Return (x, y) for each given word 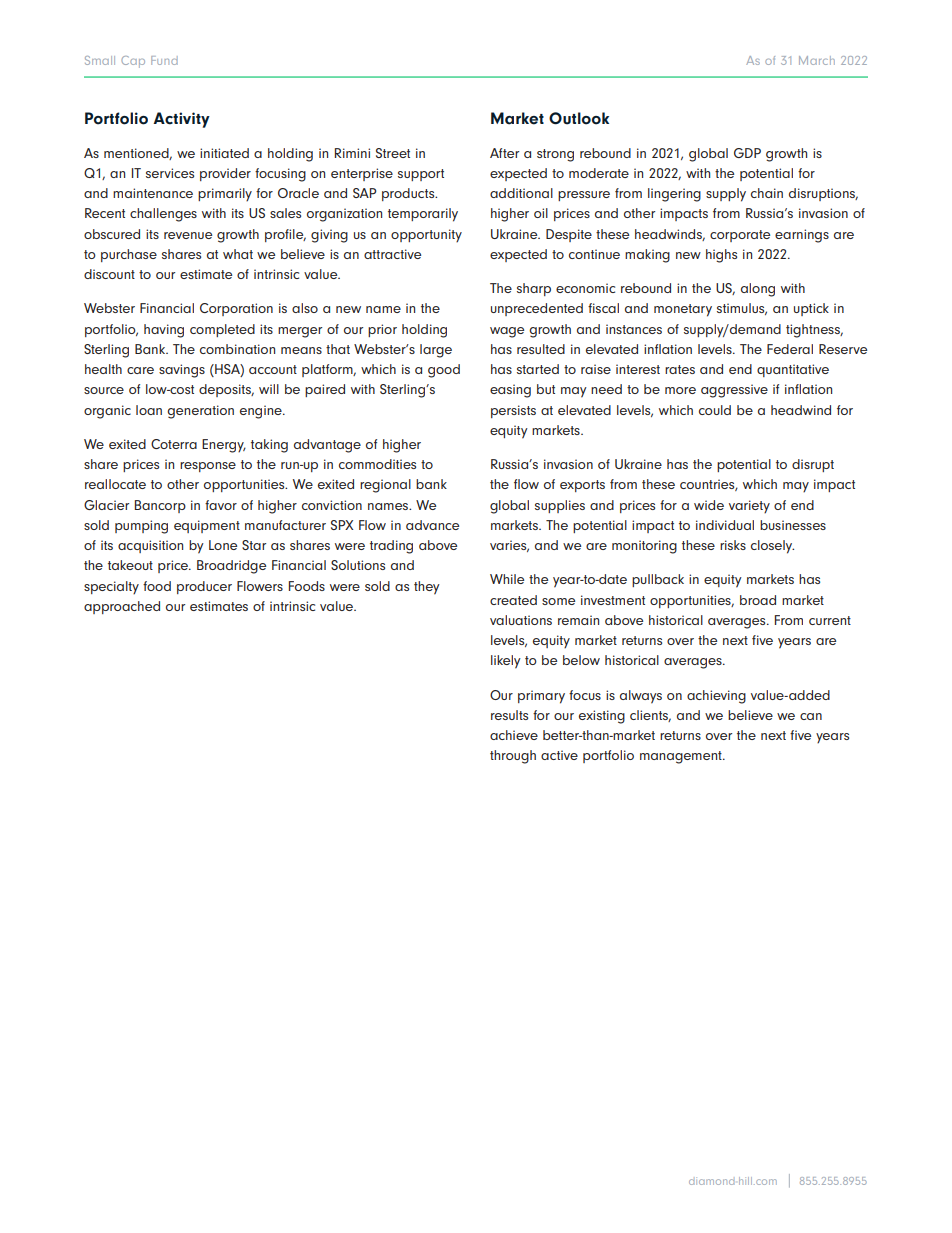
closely (772, 547)
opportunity (426, 236)
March (817, 60)
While (507, 579)
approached (122, 607)
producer (204, 587)
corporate (740, 236)
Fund (164, 60)
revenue (188, 235)
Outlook (579, 118)
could (715, 410)
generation (200, 412)
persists (513, 411)
